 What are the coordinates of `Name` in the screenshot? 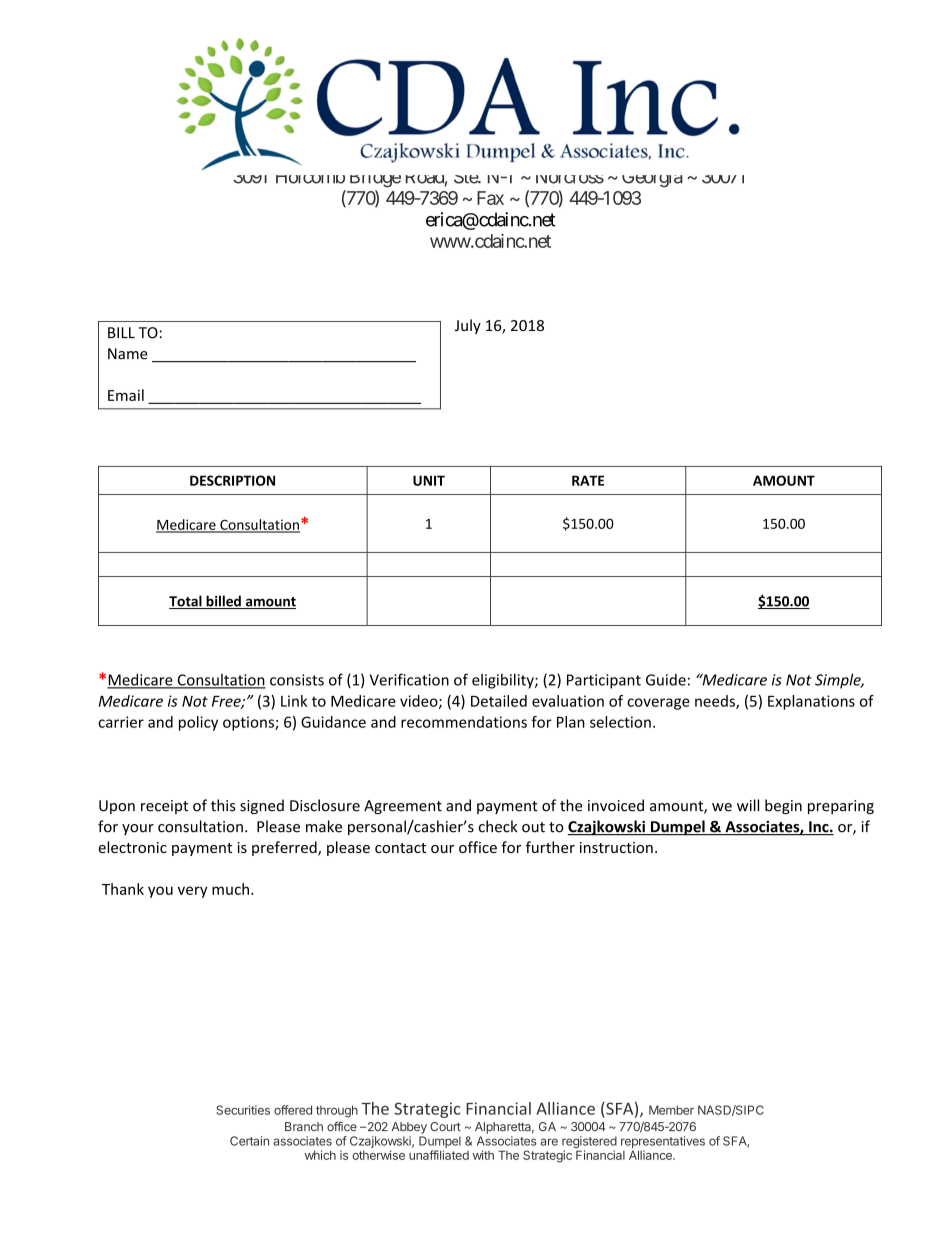 It's located at (128, 354).
